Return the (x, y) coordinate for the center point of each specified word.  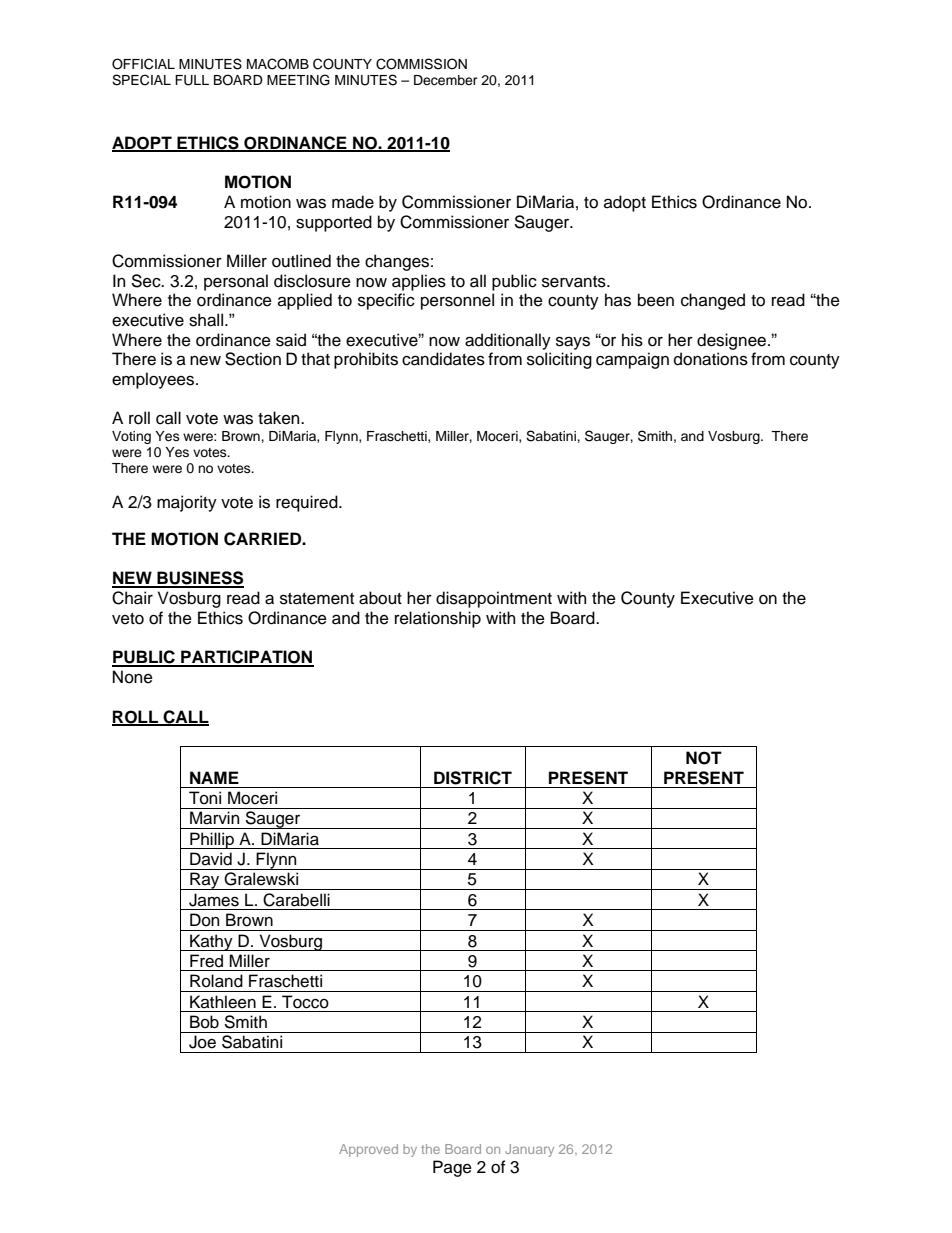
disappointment (494, 599)
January (529, 1150)
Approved (368, 1150)
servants (575, 282)
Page (452, 1168)
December (446, 80)
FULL (192, 80)
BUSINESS (199, 579)
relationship (438, 619)
